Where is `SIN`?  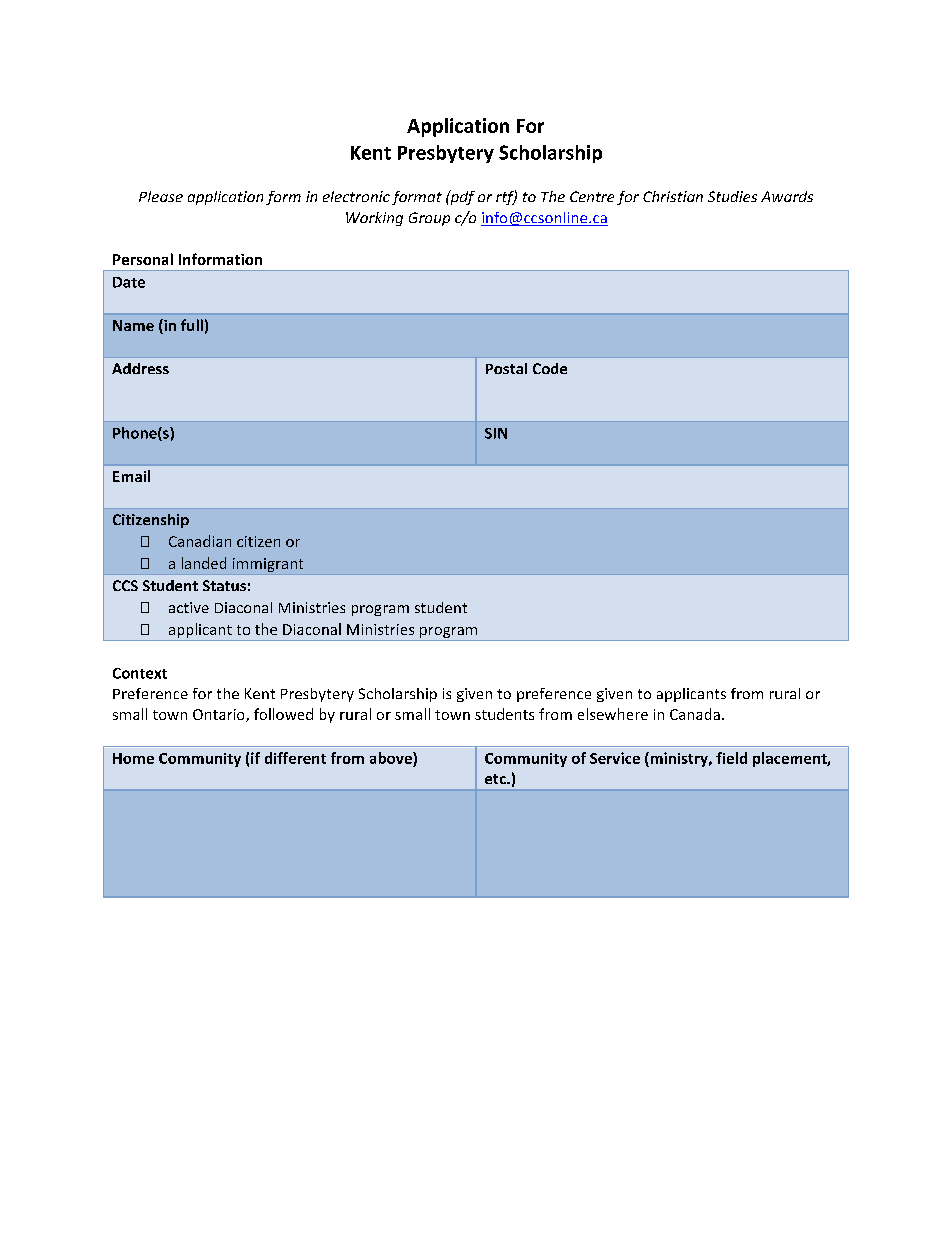 SIN is located at coordinates (496, 433).
